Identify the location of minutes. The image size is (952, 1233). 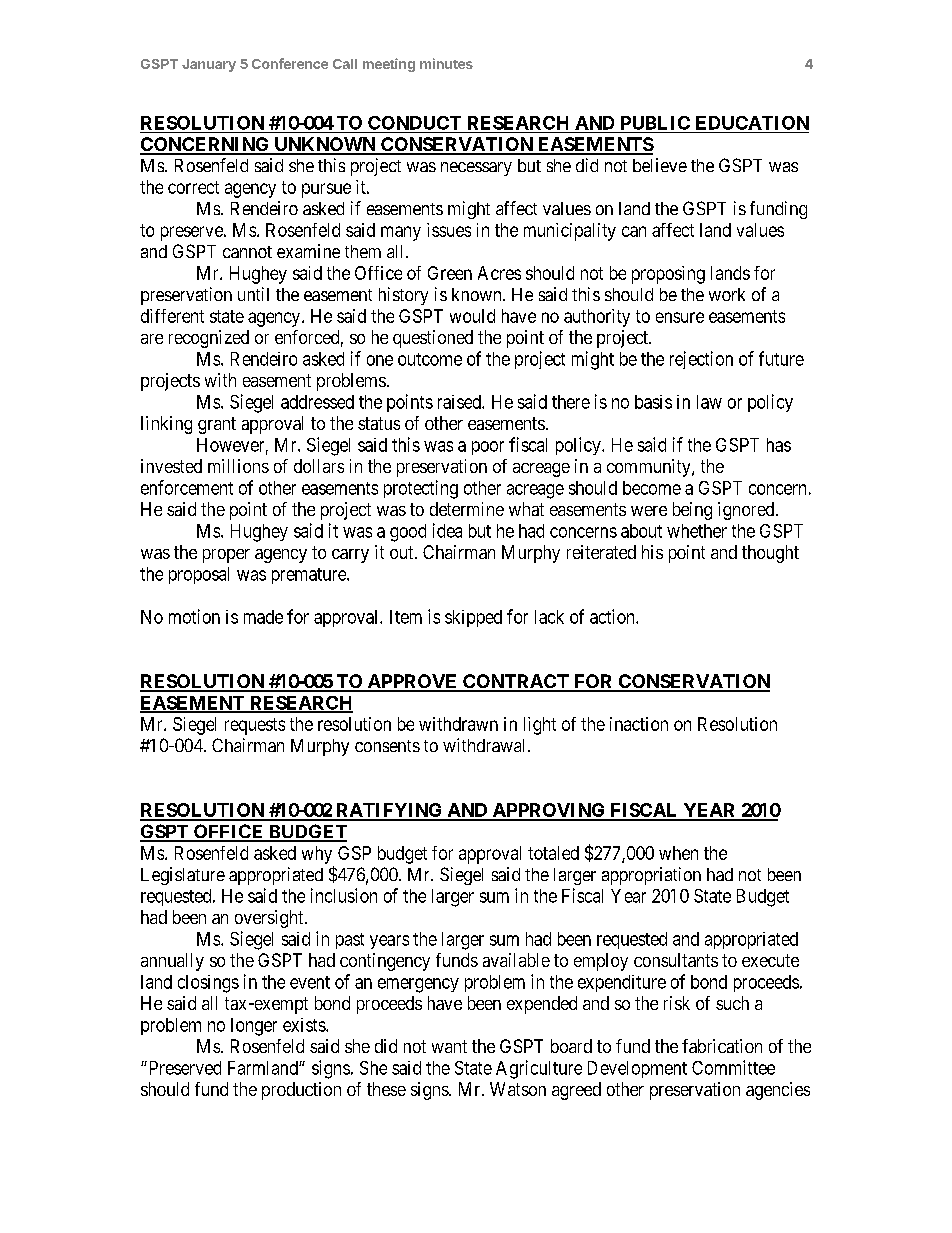
(446, 63).
